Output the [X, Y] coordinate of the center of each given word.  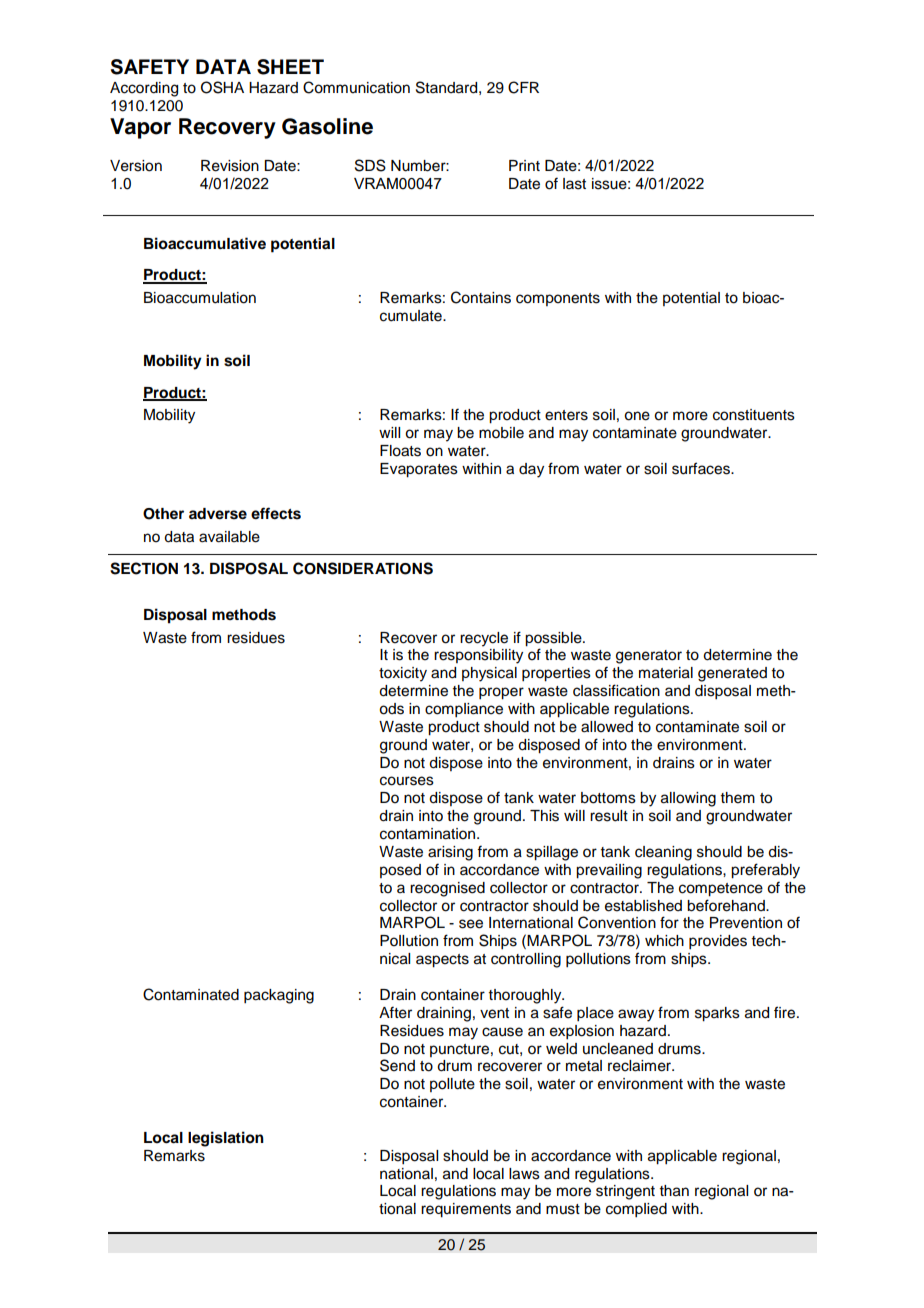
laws [524, 1174]
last [574, 184]
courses [407, 781]
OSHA [222, 87]
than [674, 1191]
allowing [688, 799]
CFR [523, 87]
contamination [429, 834]
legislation [226, 1139]
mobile [501, 433]
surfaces [702, 468]
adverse [218, 514]
